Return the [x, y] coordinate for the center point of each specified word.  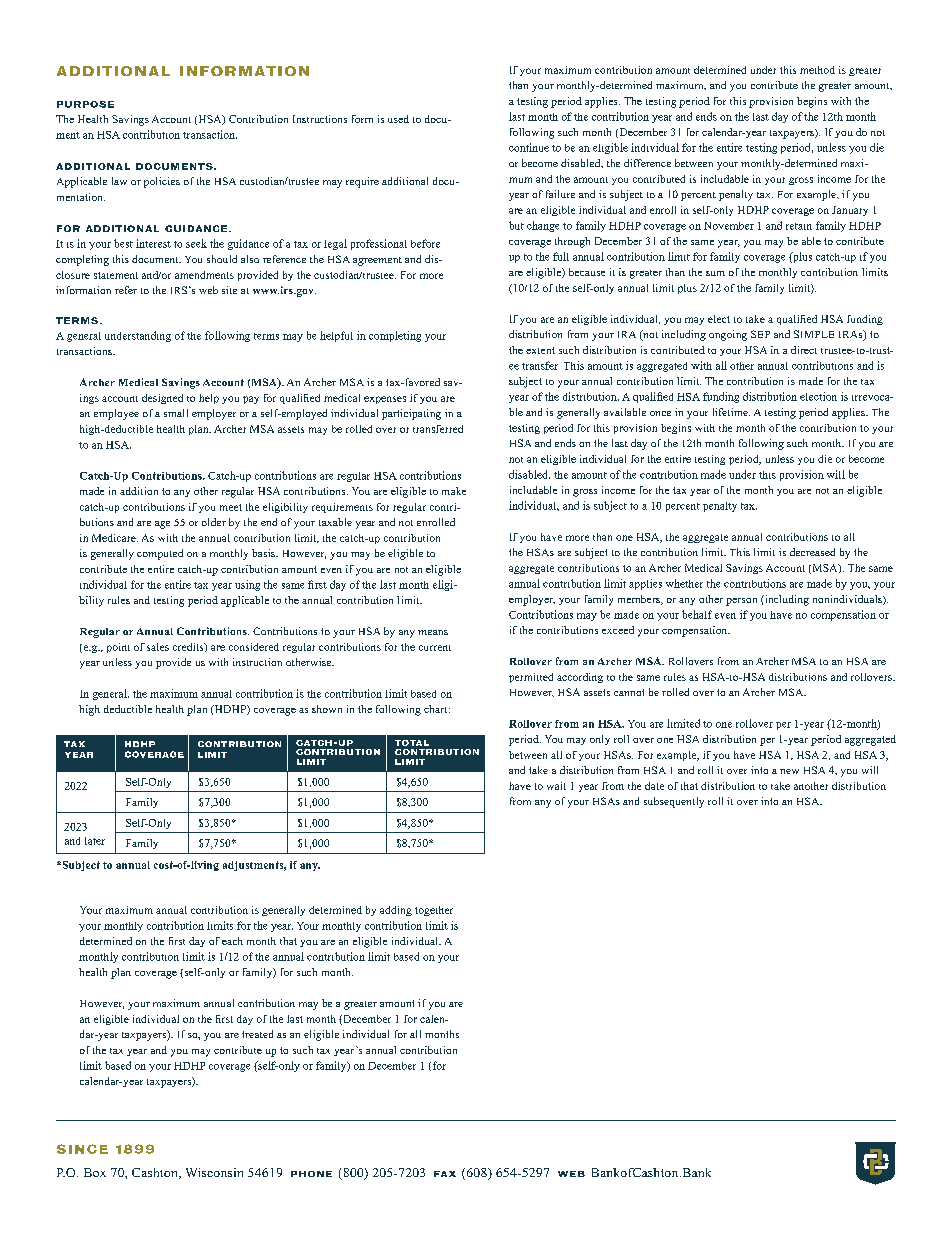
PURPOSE [85, 104]
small [176, 413]
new [789, 771]
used [398, 119]
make [454, 491]
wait [556, 786]
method [817, 70]
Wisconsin [214, 1172]
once [660, 413]
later [95, 841]
